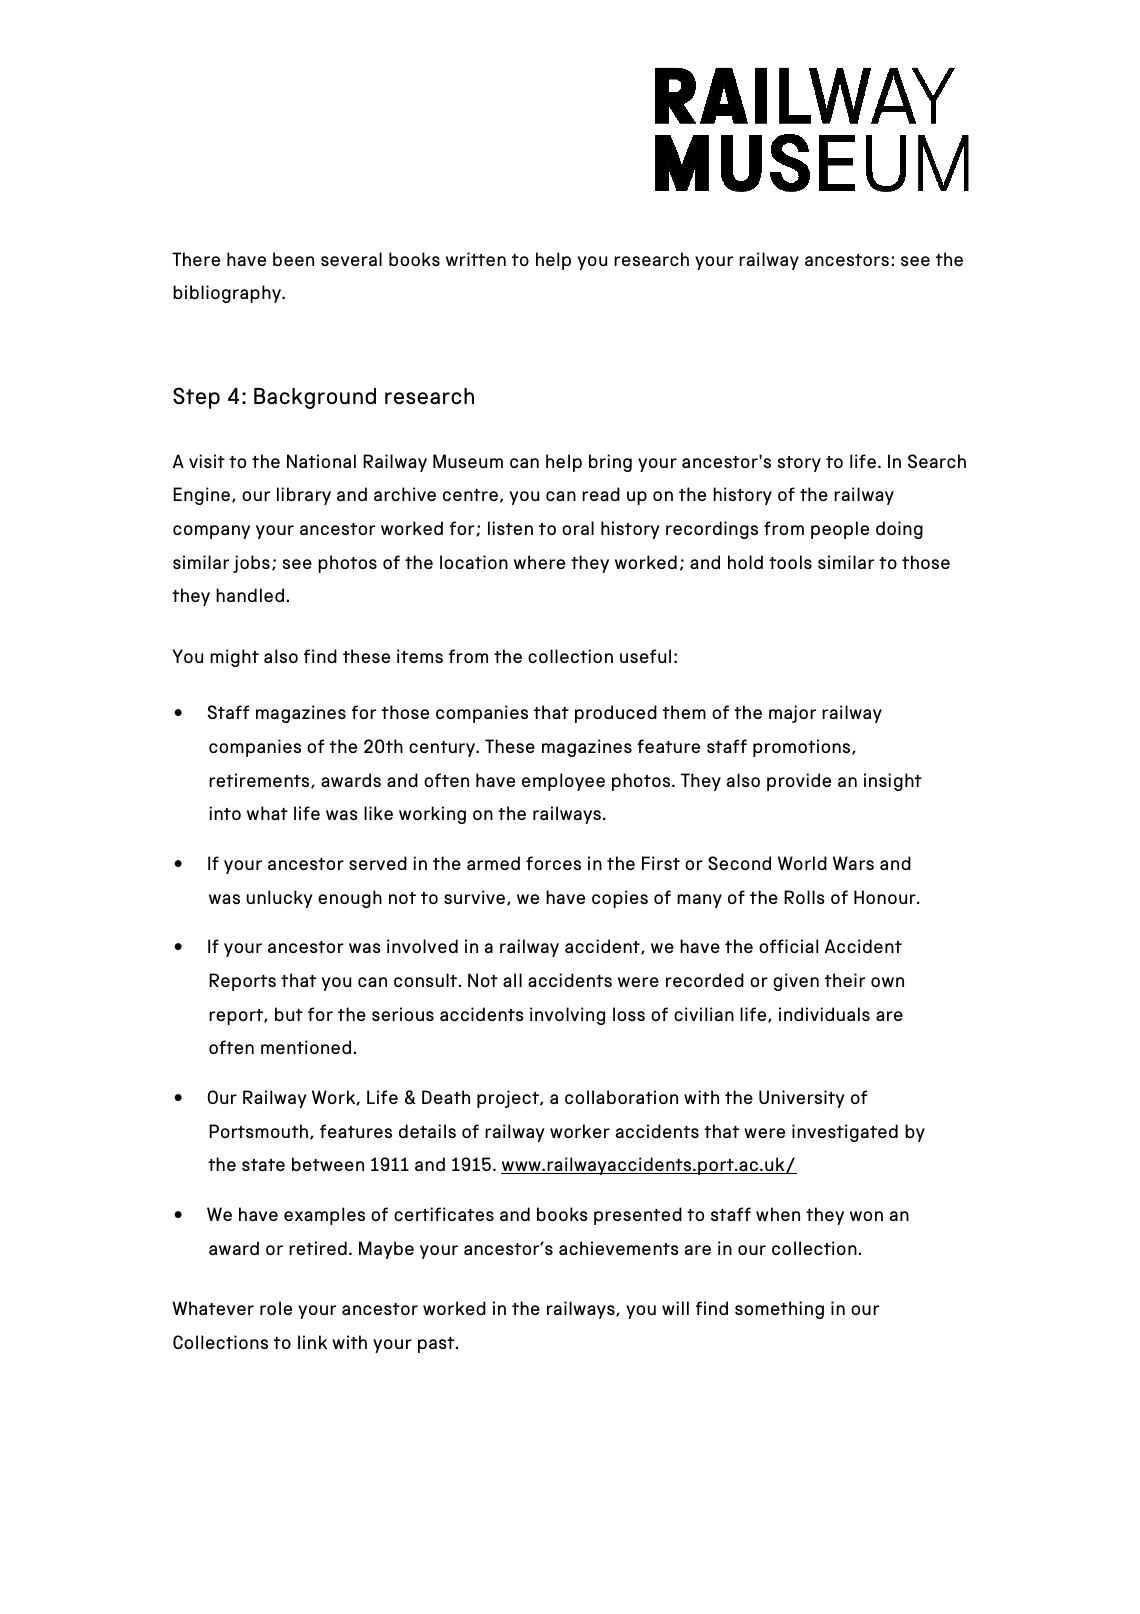  Describe the element at coordinates (289, 1014) in the page. I see `but` at that location.
